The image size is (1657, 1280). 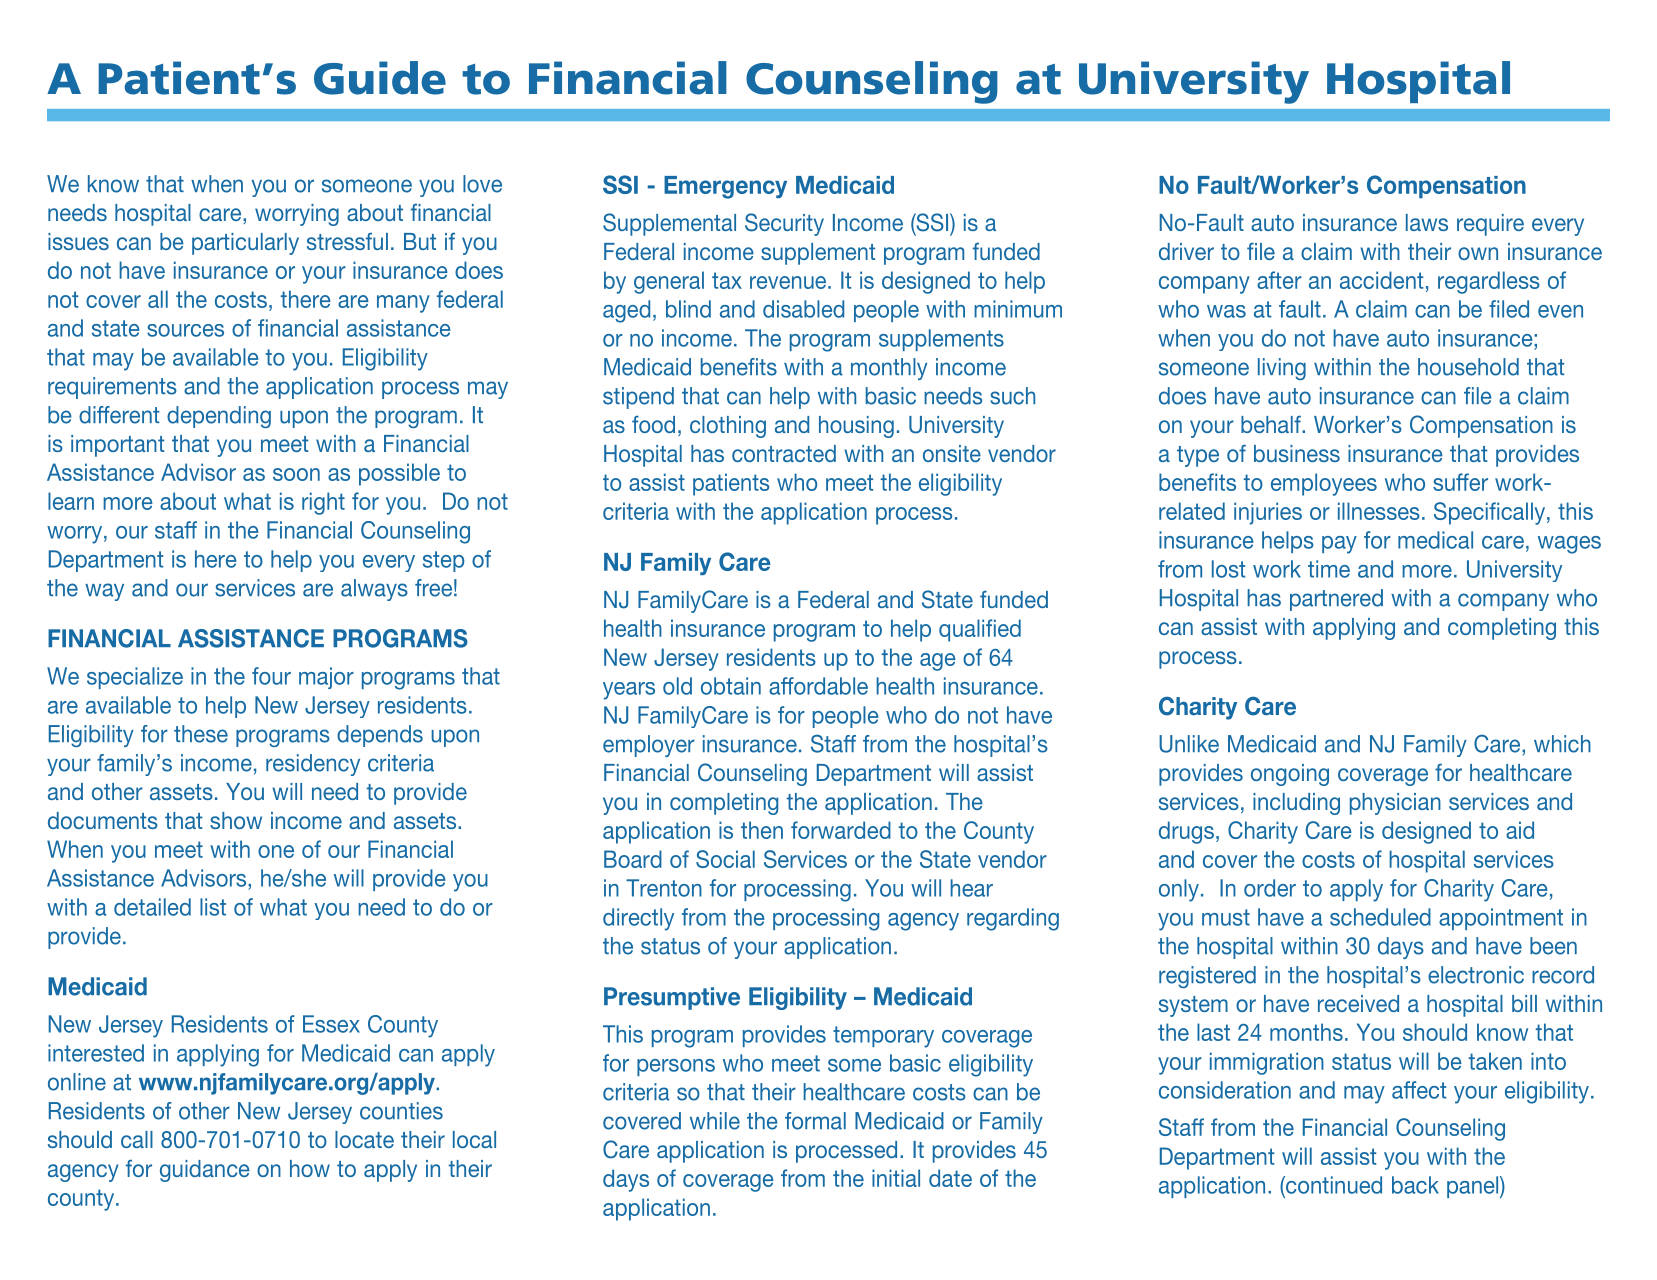 What do you see at coordinates (213, 907) in the screenshot?
I see `list` at bounding box center [213, 907].
